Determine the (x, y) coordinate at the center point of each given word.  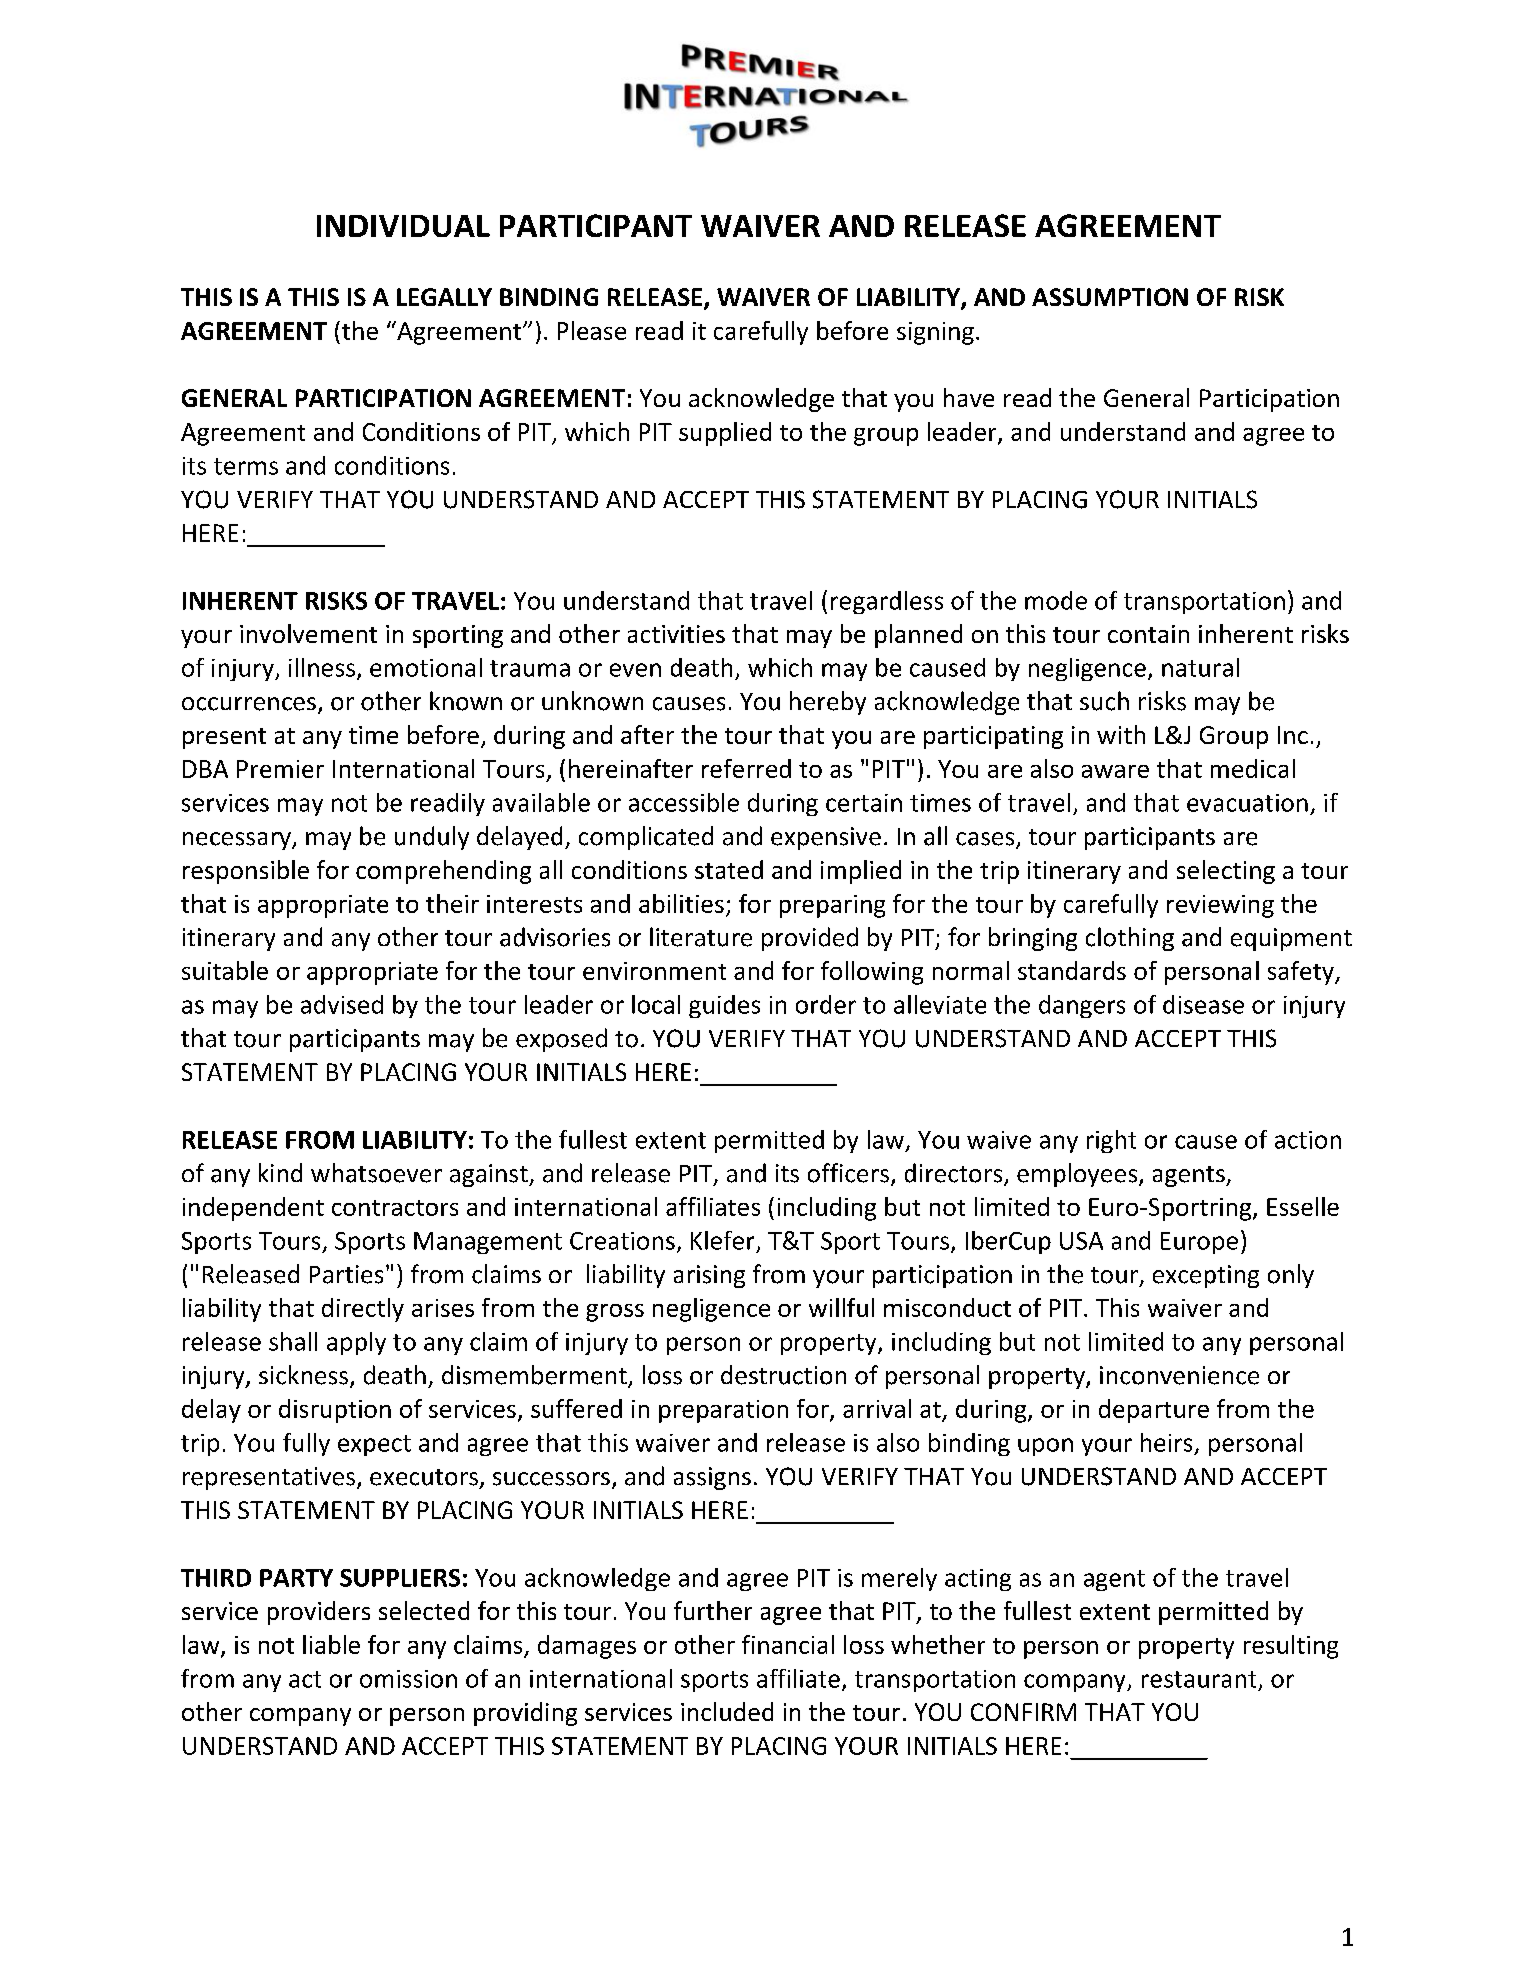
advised (342, 1004)
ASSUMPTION (1110, 297)
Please (592, 330)
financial (788, 1644)
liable (331, 1644)
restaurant (1199, 1679)
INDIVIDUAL (403, 226)
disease (1203, 1004)
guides (724, 1006)
